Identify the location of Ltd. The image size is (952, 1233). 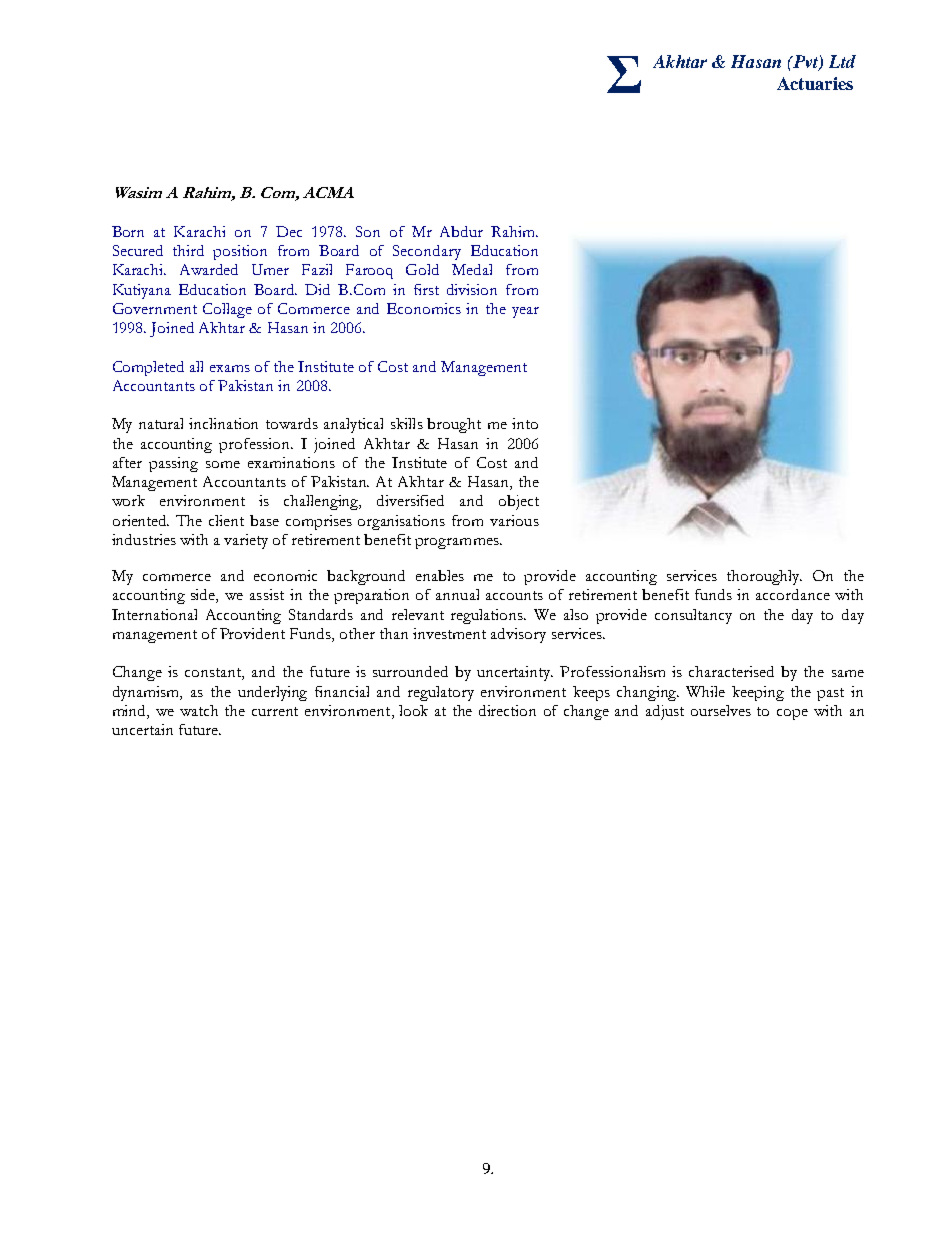
(842, 61).
